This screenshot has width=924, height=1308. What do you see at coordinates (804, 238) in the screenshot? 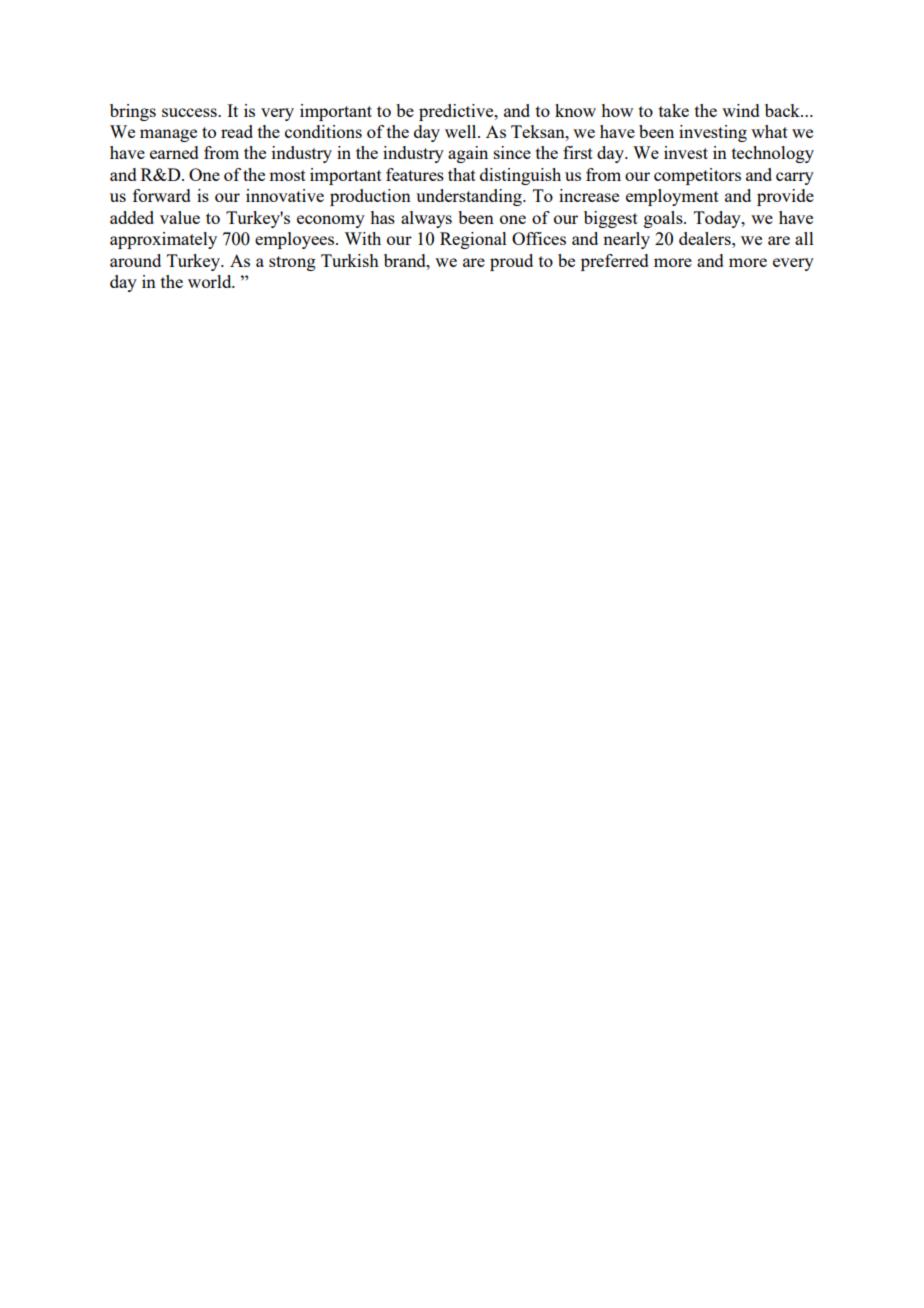
I see `all` at bounding box center [804, 238].
